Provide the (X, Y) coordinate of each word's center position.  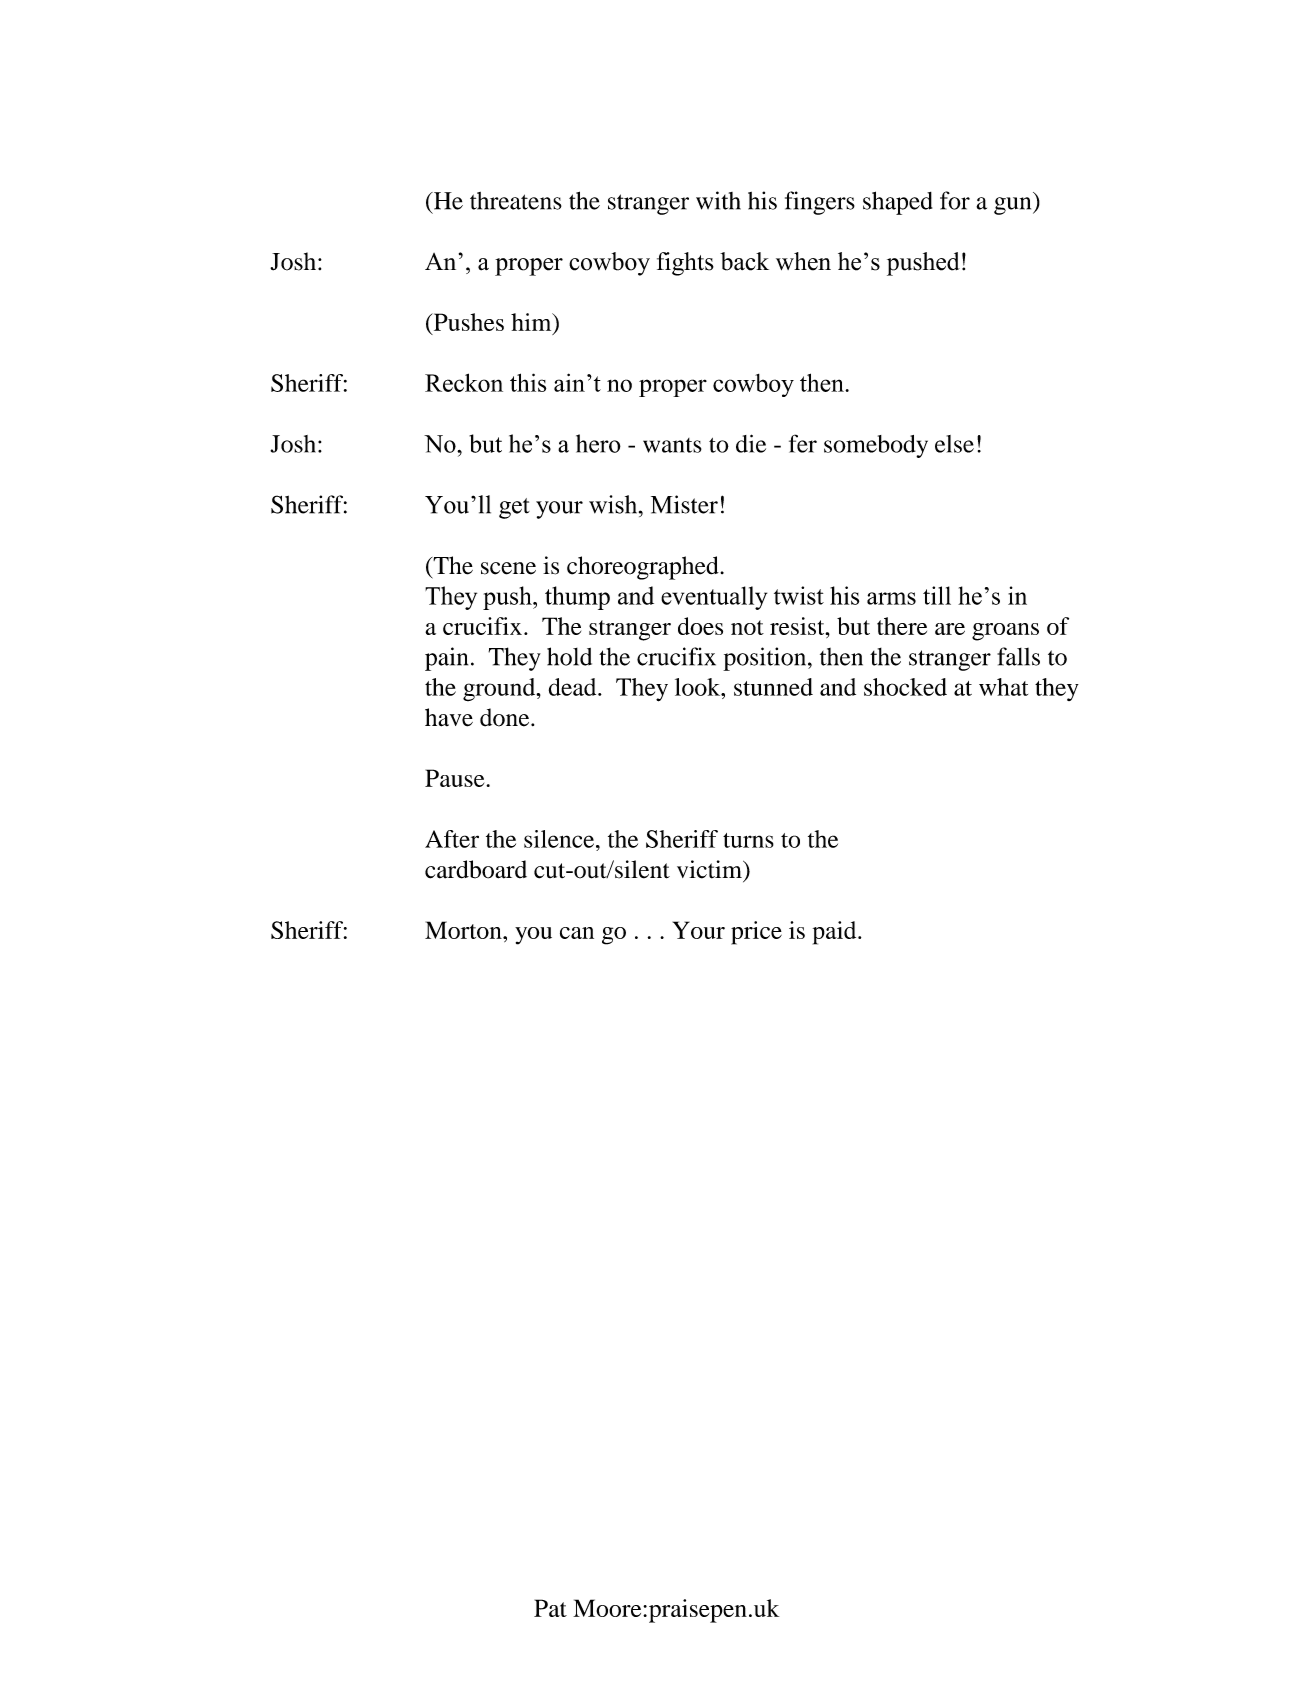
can (577, 933)
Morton (464, 930)
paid (836, 933)
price (756, 933)
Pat (550, 1608)
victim (710, 869)
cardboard (476, 869)
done (506, 717)
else (954, 444)
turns (748, 840)
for (955, 200)
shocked (905, 687)
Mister (684, 504)
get (514, 508)
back (744, 261)
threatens (516, 201)
